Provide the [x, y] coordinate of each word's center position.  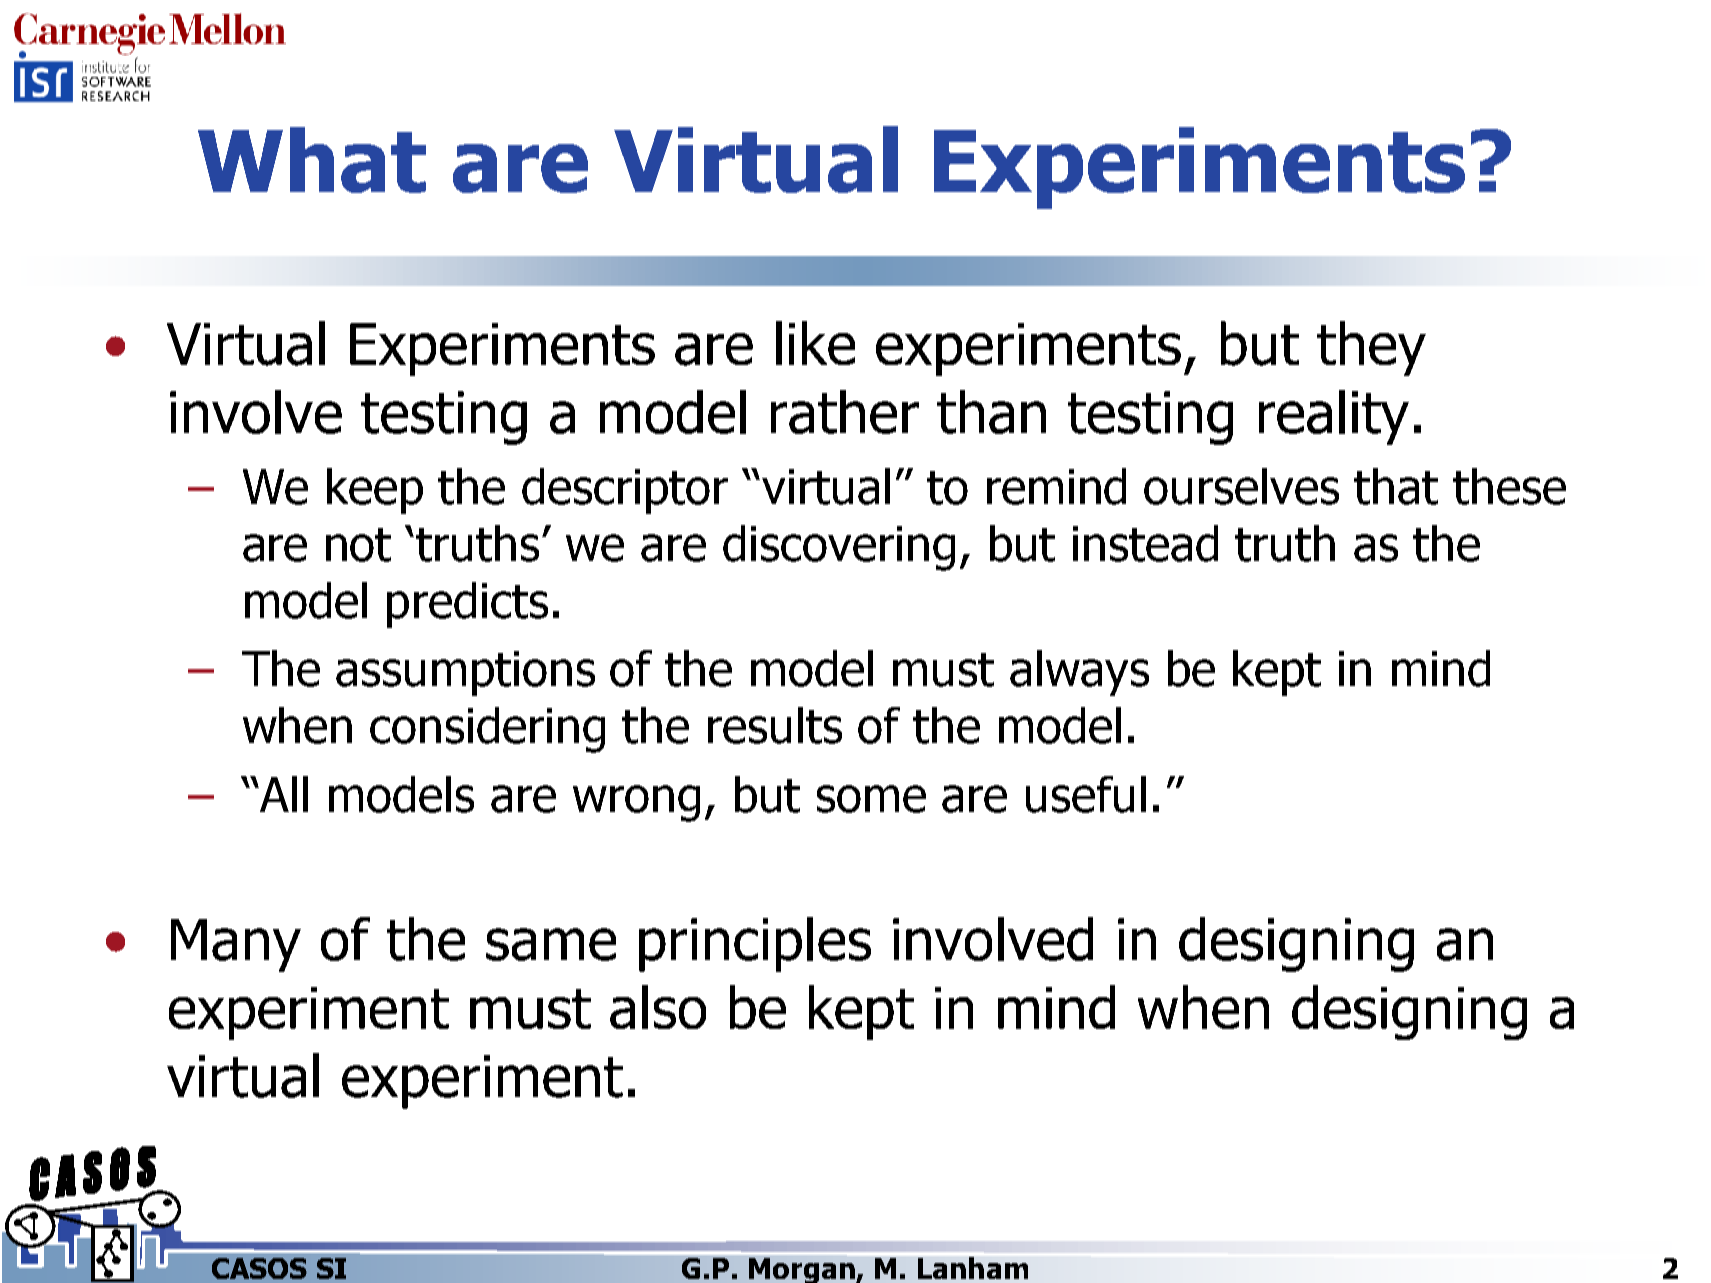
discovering [839, 548]
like [815, 343]
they [1371, 348]
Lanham [973, 1268]
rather [845, 412]
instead [1145, 543]
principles [755, 944]
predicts [467, 605]
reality [1334, 417]
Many [236, 945]
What [312, 160]
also [658, 1007]
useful [1086, 794]
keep [375, 491]
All [283, 794]
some [871, 799]
